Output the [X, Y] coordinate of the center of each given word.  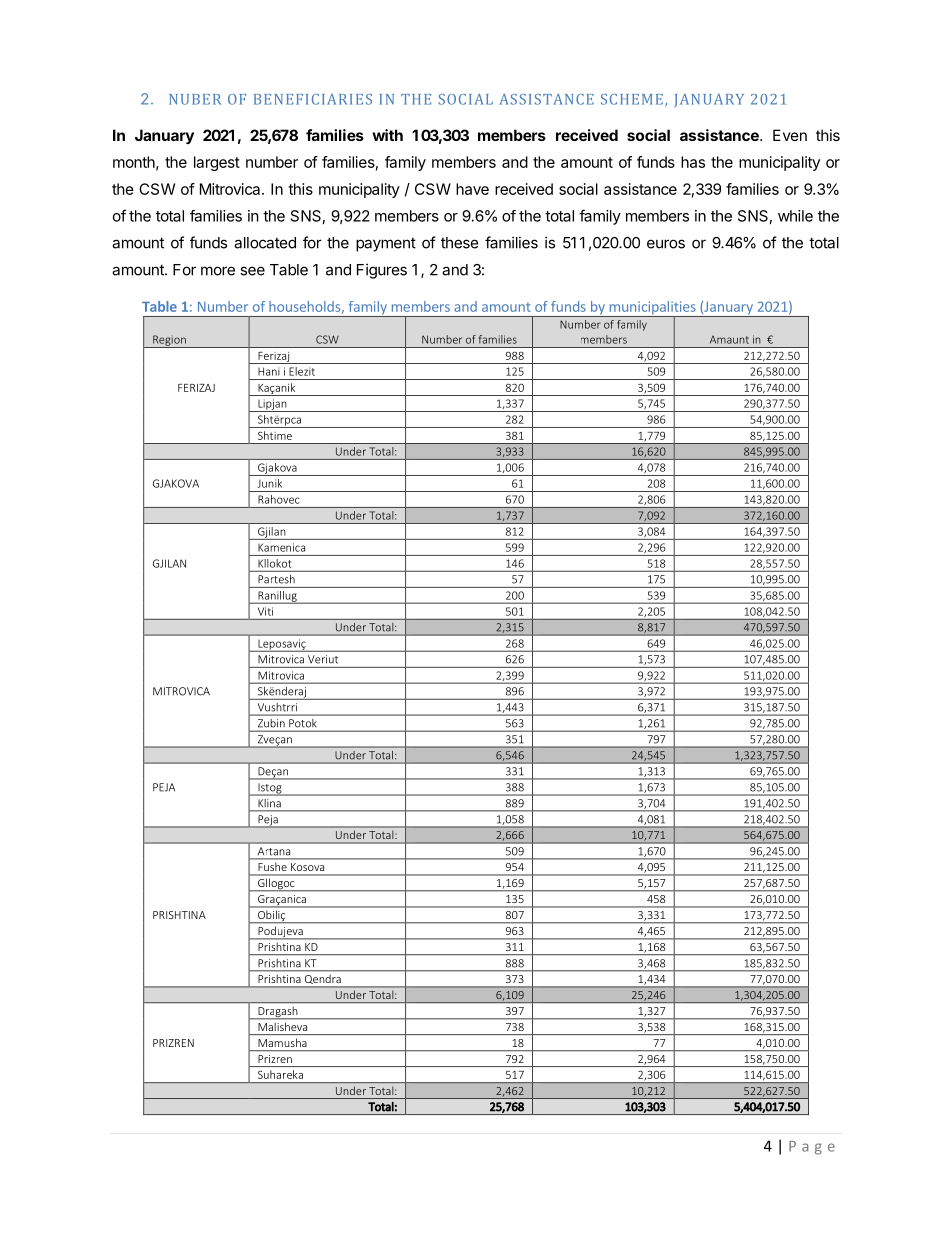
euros [666, 244]
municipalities [652, 309]
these [460, 243]
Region [169, 341]
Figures [382, 271]
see [252, 271]
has [693, 162]
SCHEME [632, 99]
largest [217, 163]
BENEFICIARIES [313, 99]
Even [790, 135]
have [472, 189]
